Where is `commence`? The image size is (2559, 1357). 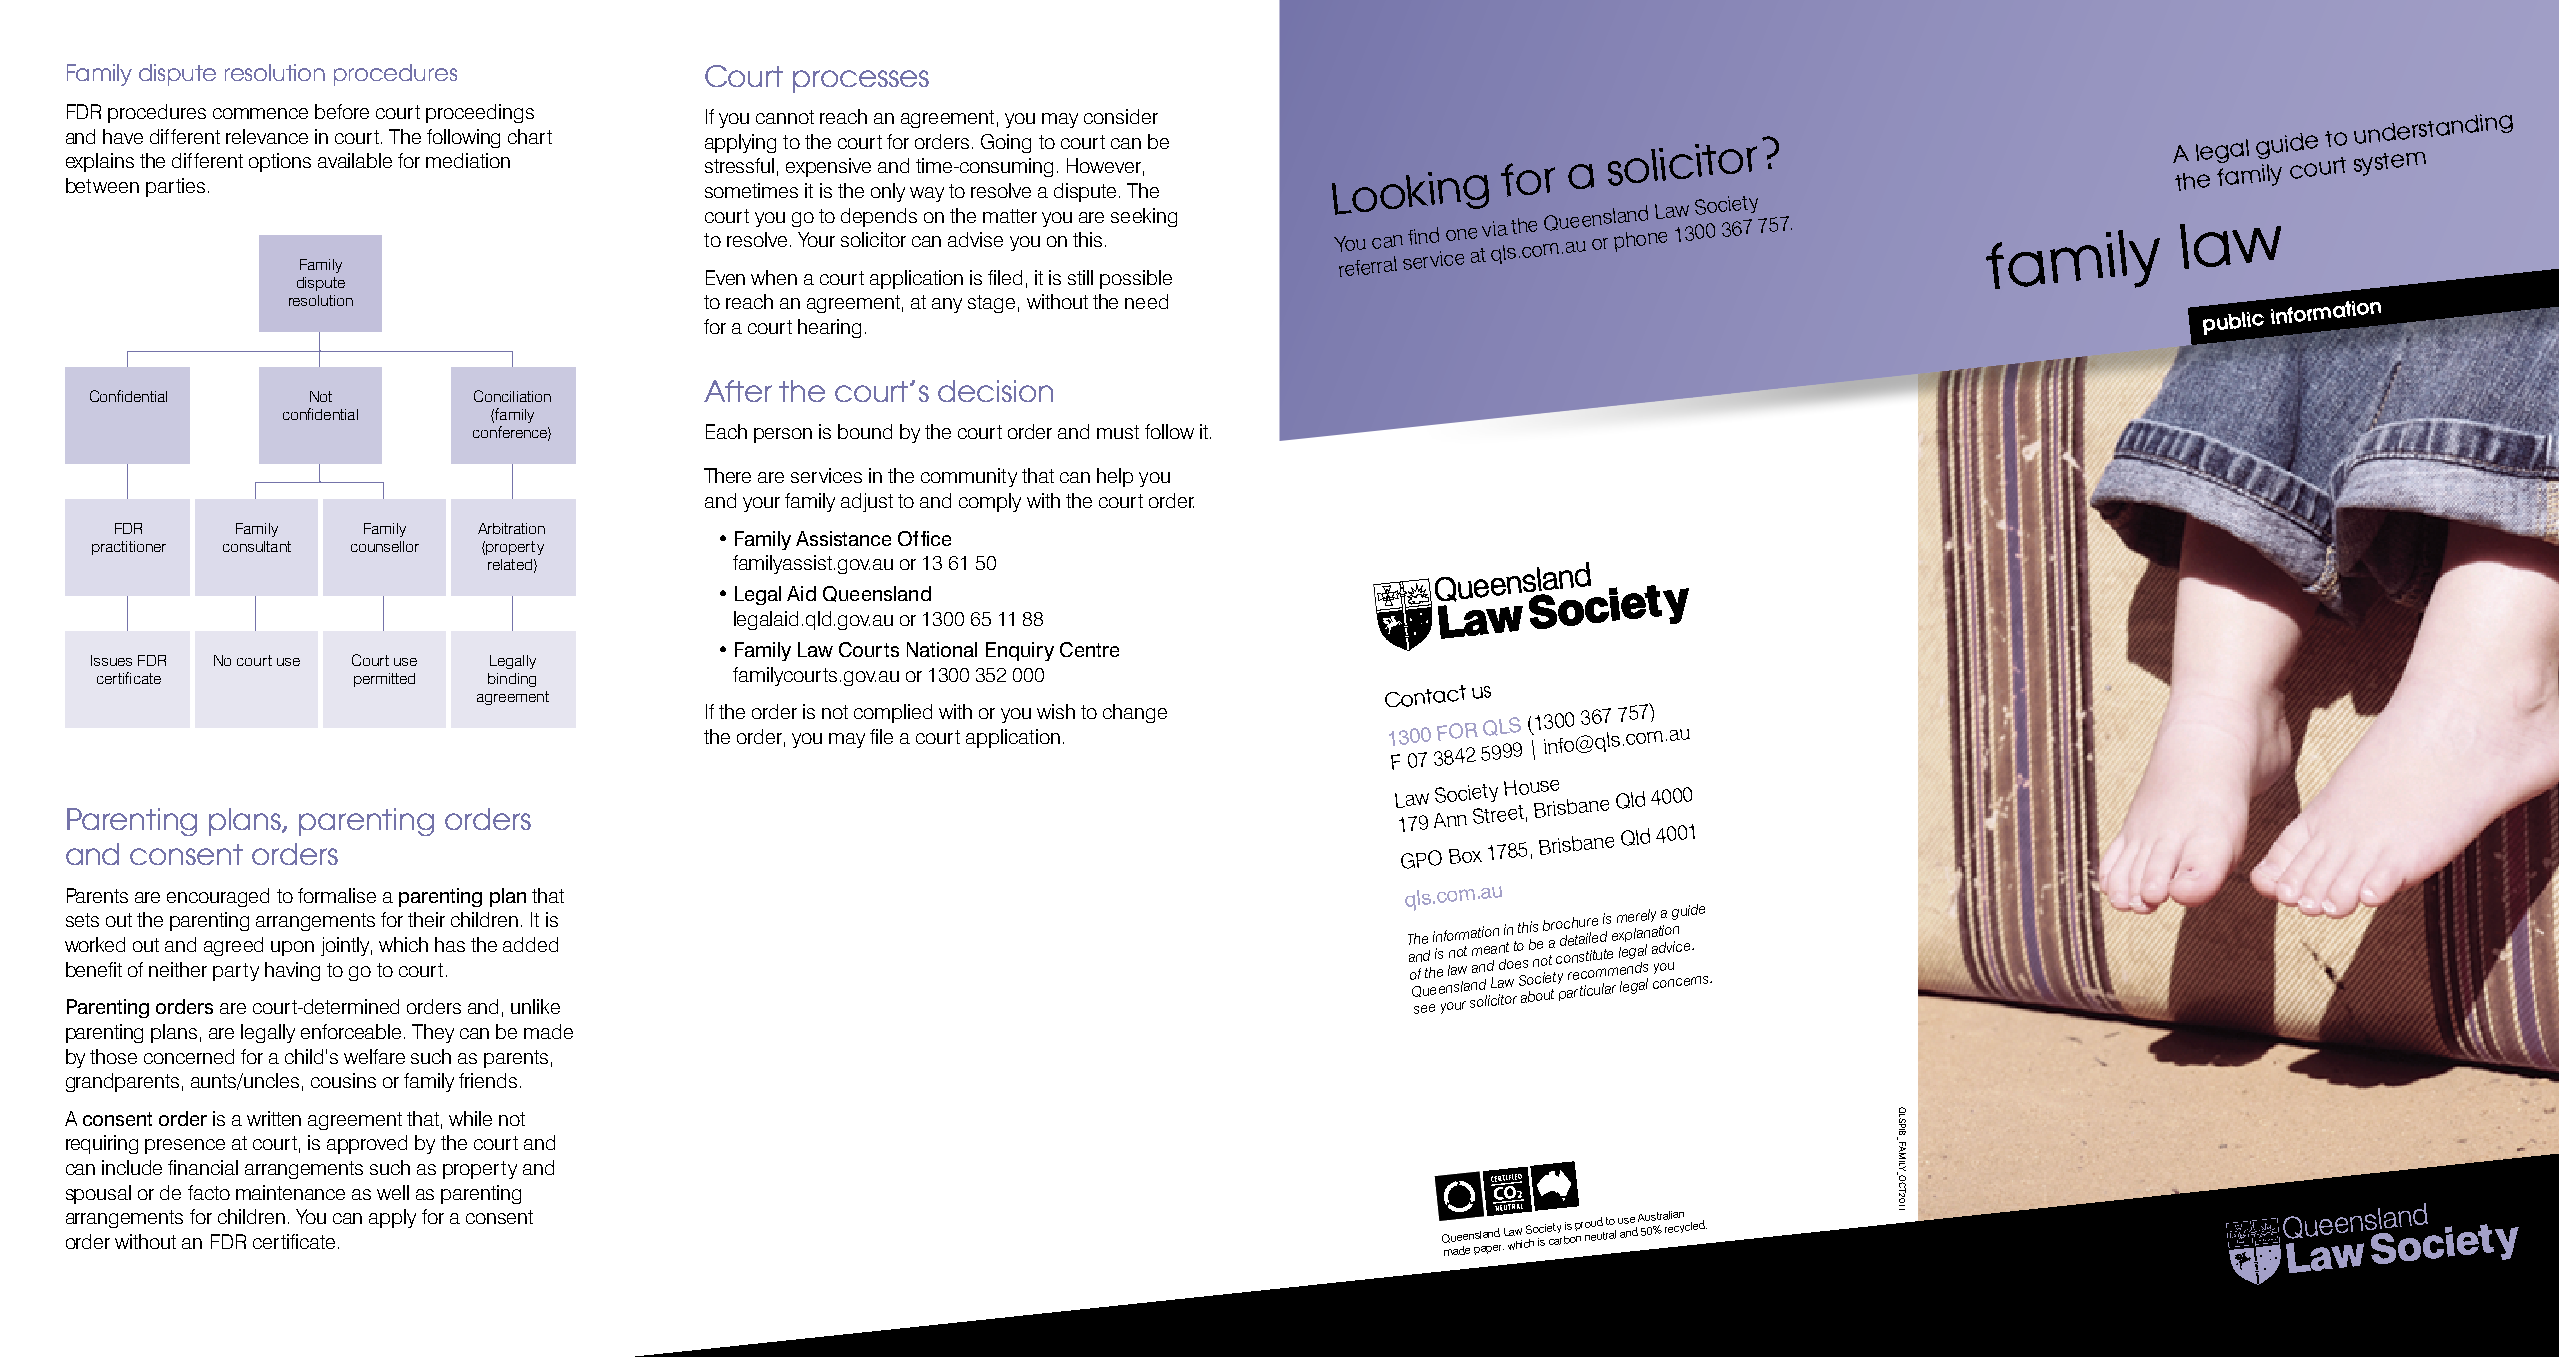 commence is located at coordinates (260, 113).
